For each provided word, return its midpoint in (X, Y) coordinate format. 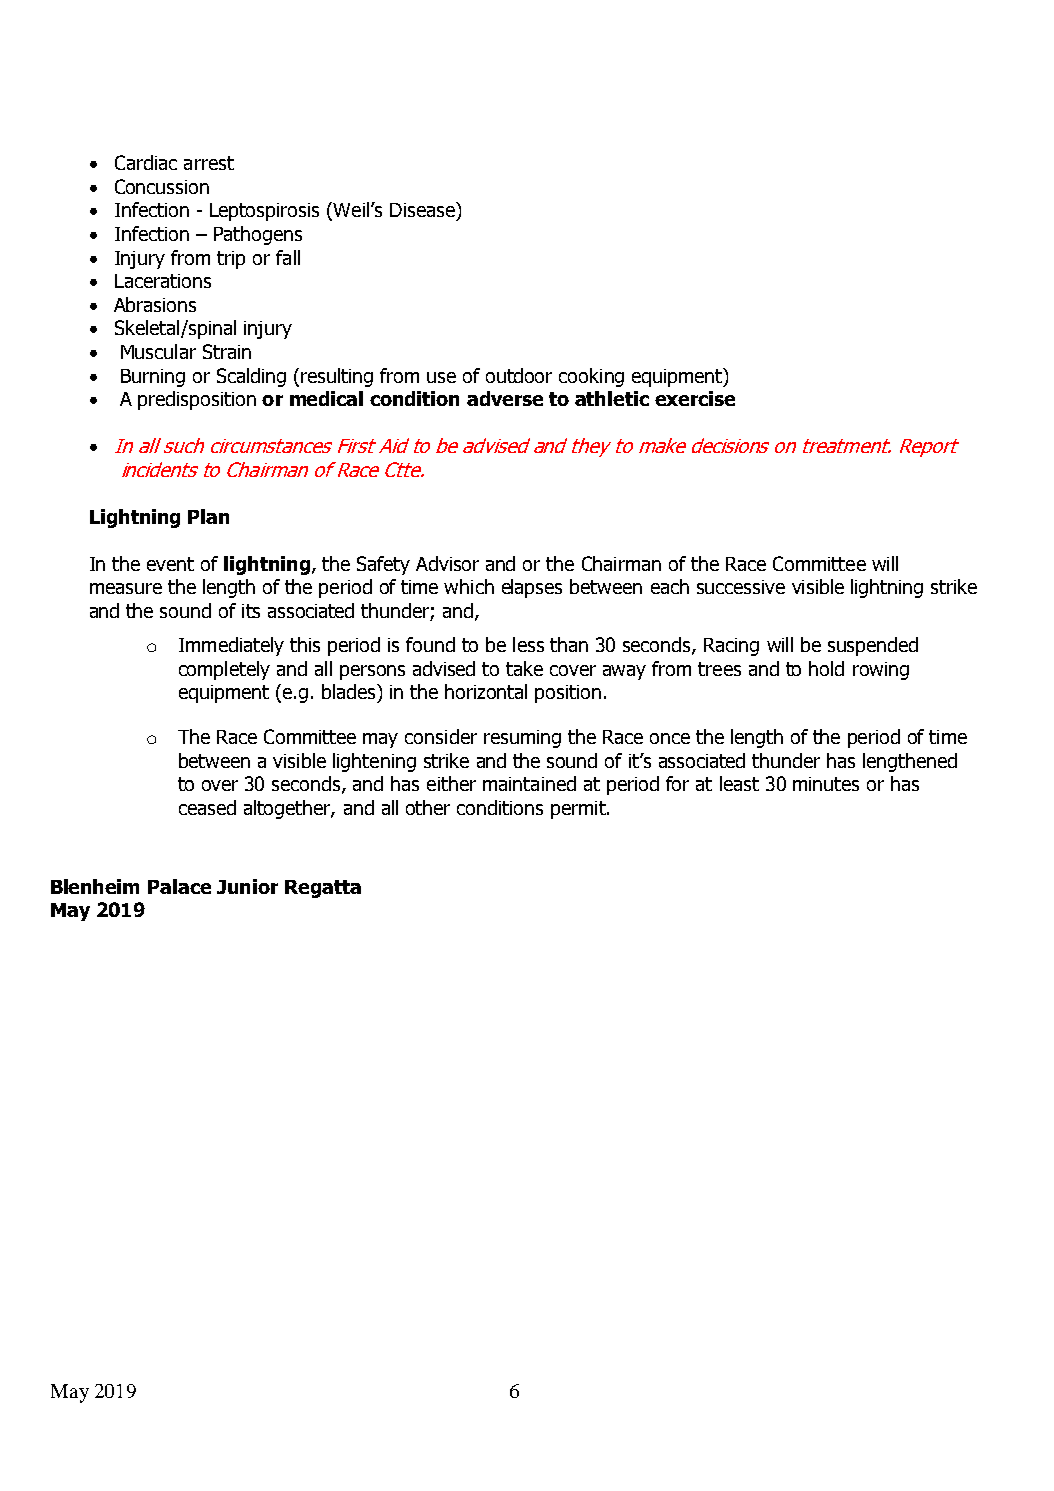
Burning (153, 378)
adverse (505, 398)
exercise (695, 398)
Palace (179, 886)
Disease (423, 209)
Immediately (231, 646)
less (528, 644)
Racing (731, 647)
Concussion (162, 186)
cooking (591, 377)
